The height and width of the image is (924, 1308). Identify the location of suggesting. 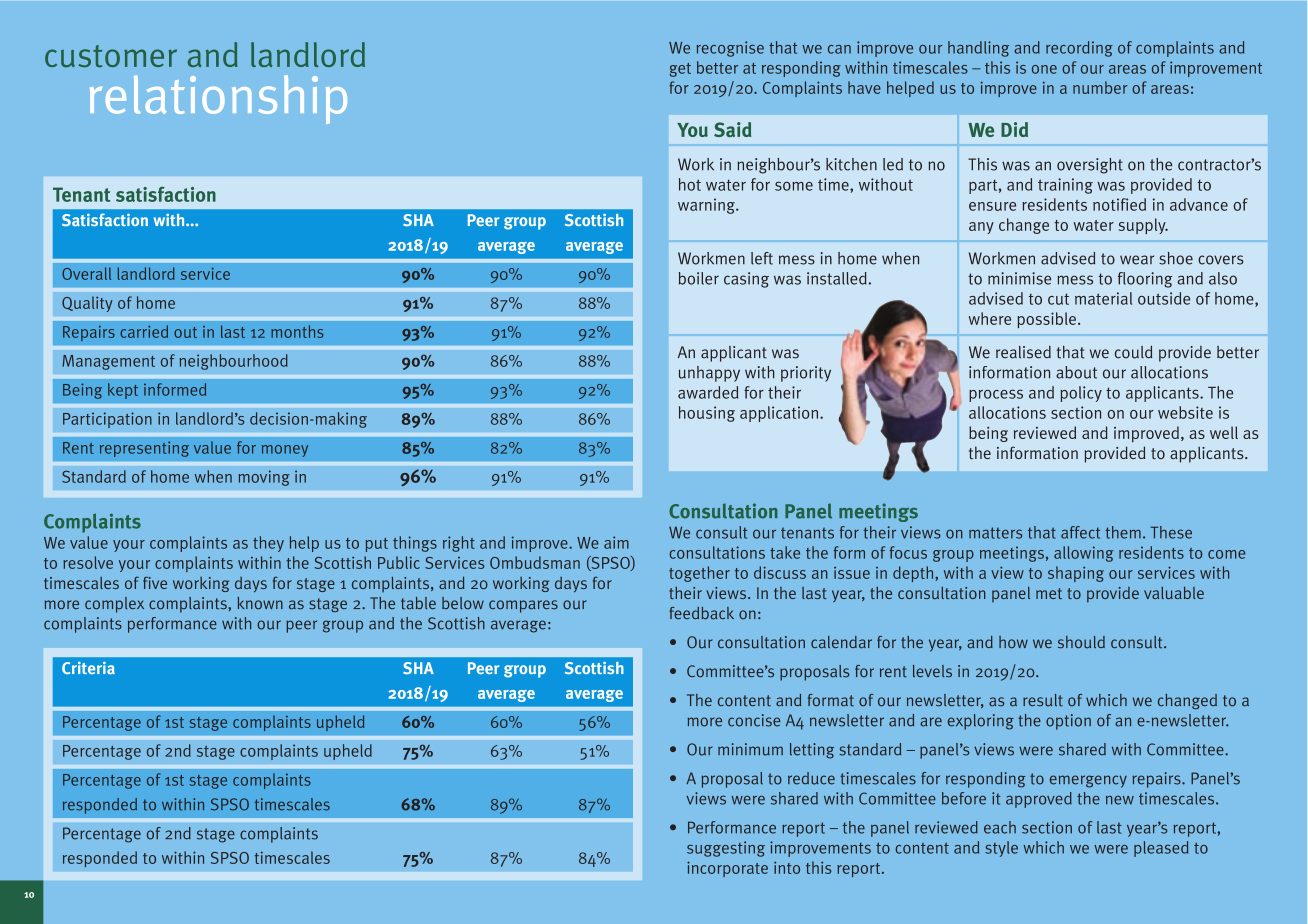
(726, 849).
